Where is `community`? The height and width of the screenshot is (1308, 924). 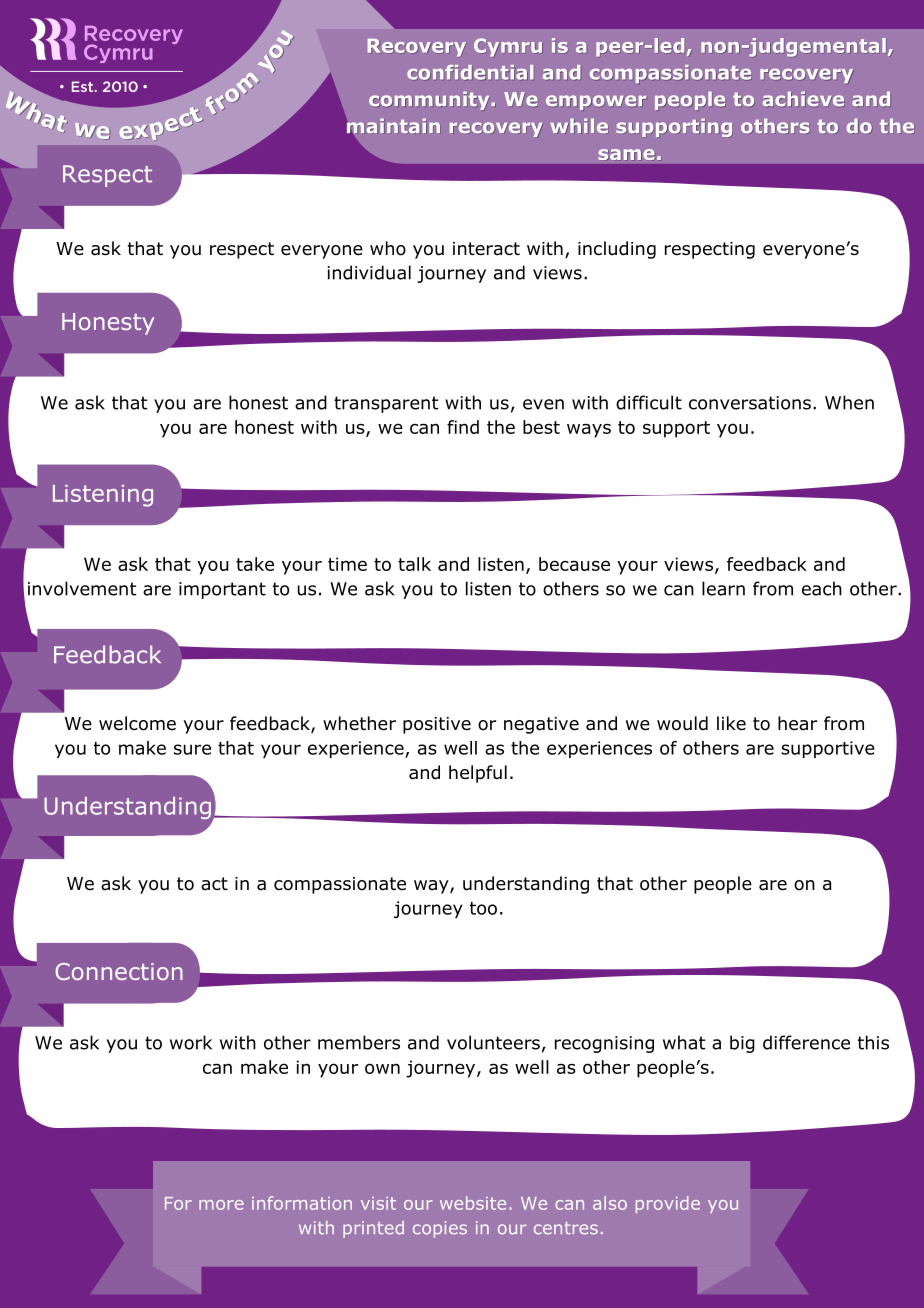
community is located at coordinates (430, 100).
